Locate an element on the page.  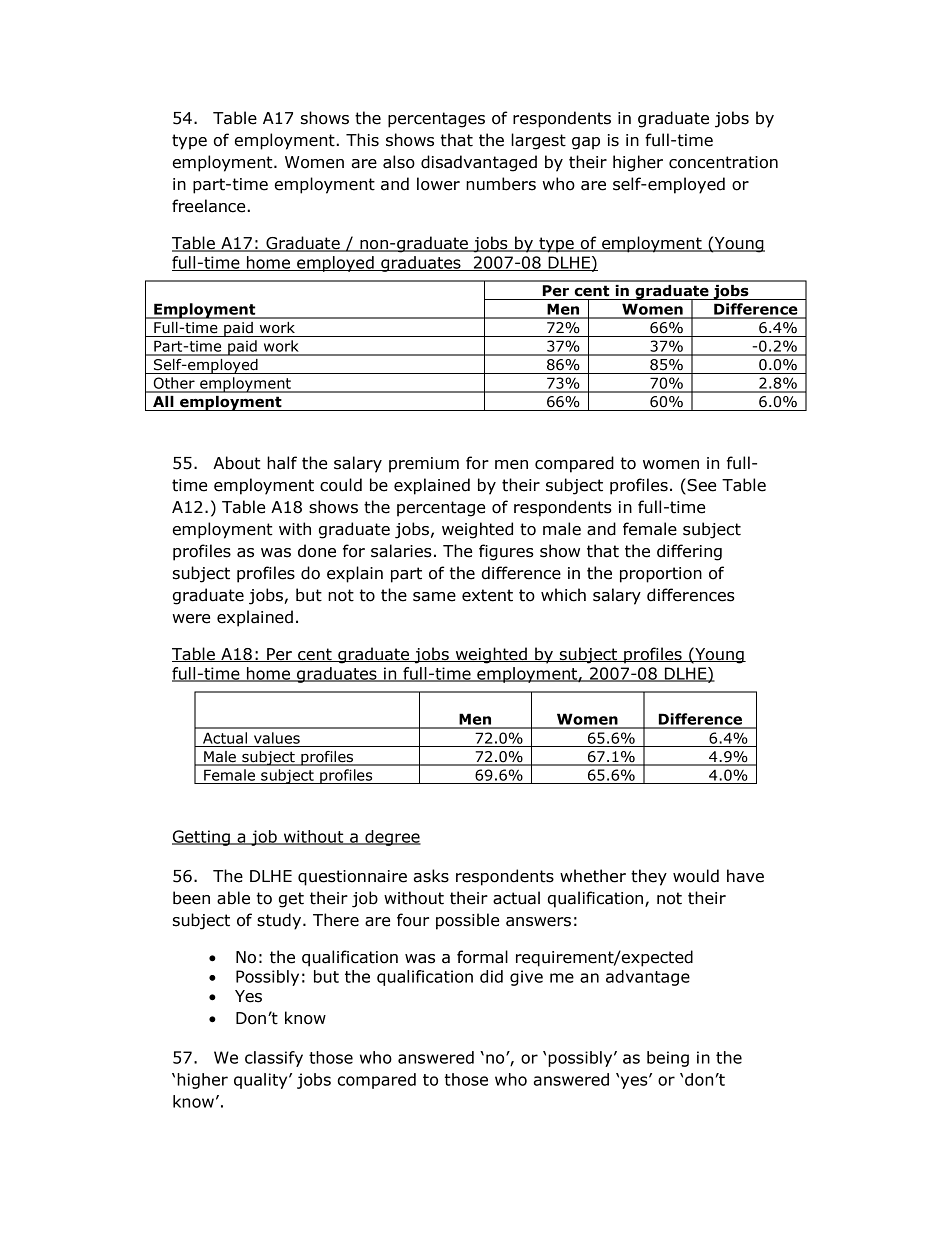
extent is located at coordinates (487, 595).
